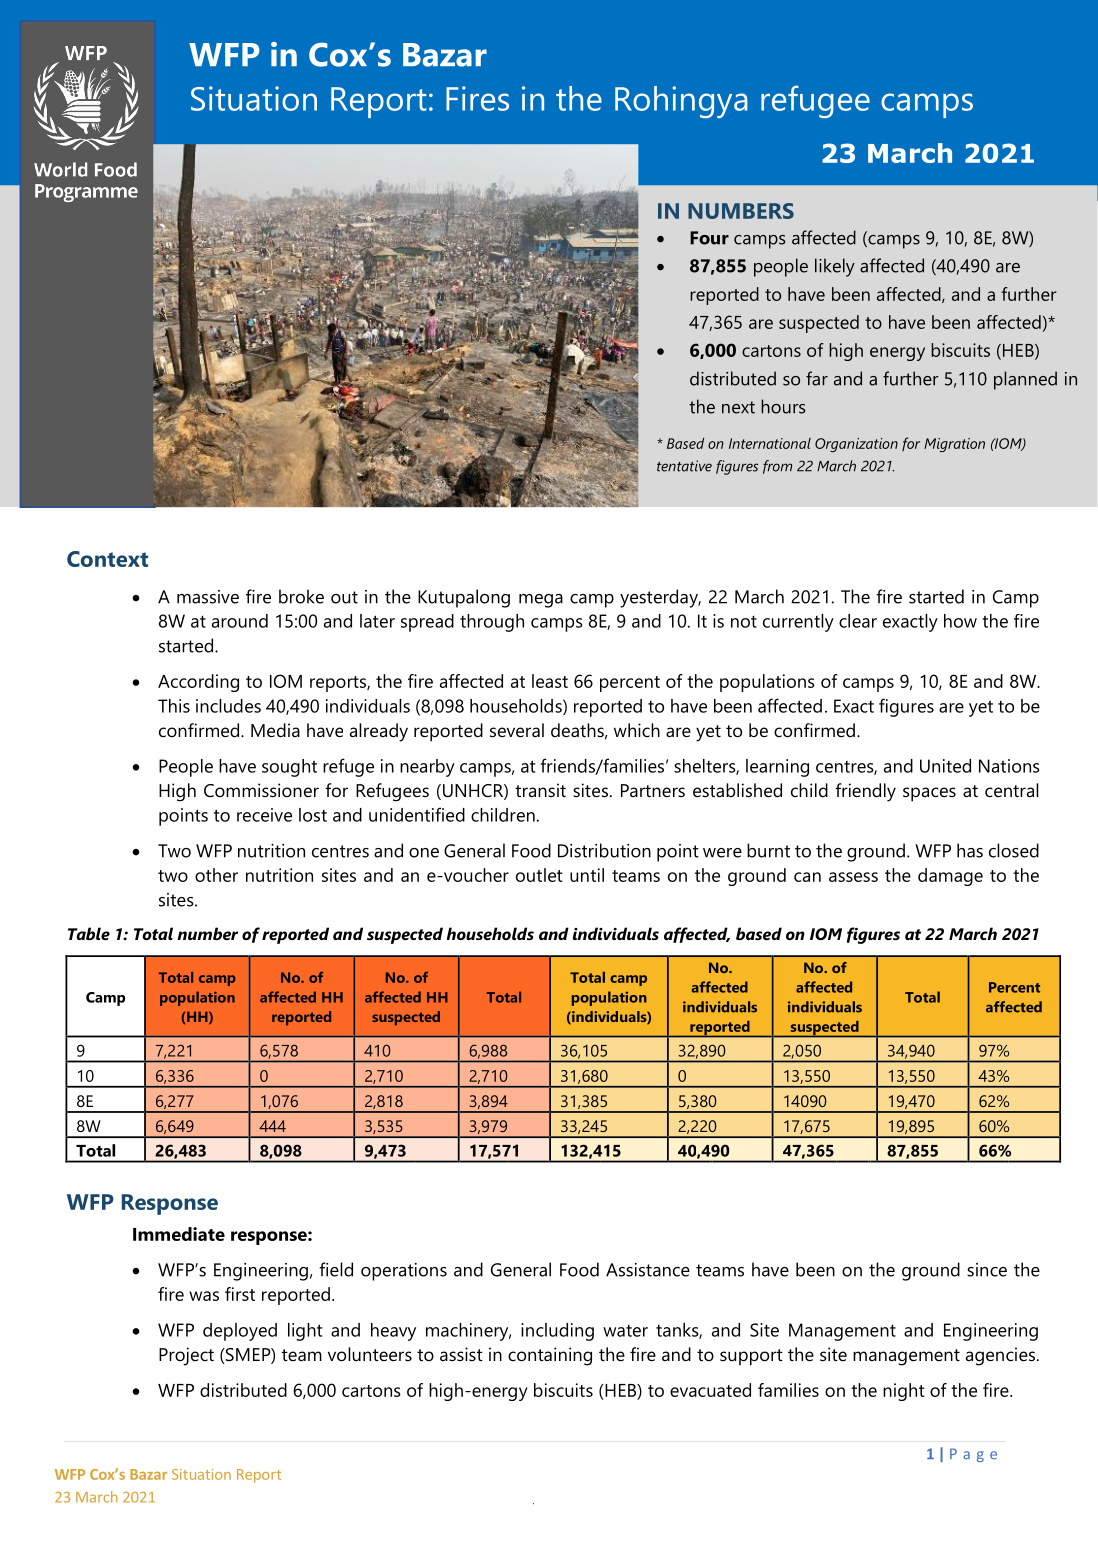  I want to click on night, so click(904, 1392).
